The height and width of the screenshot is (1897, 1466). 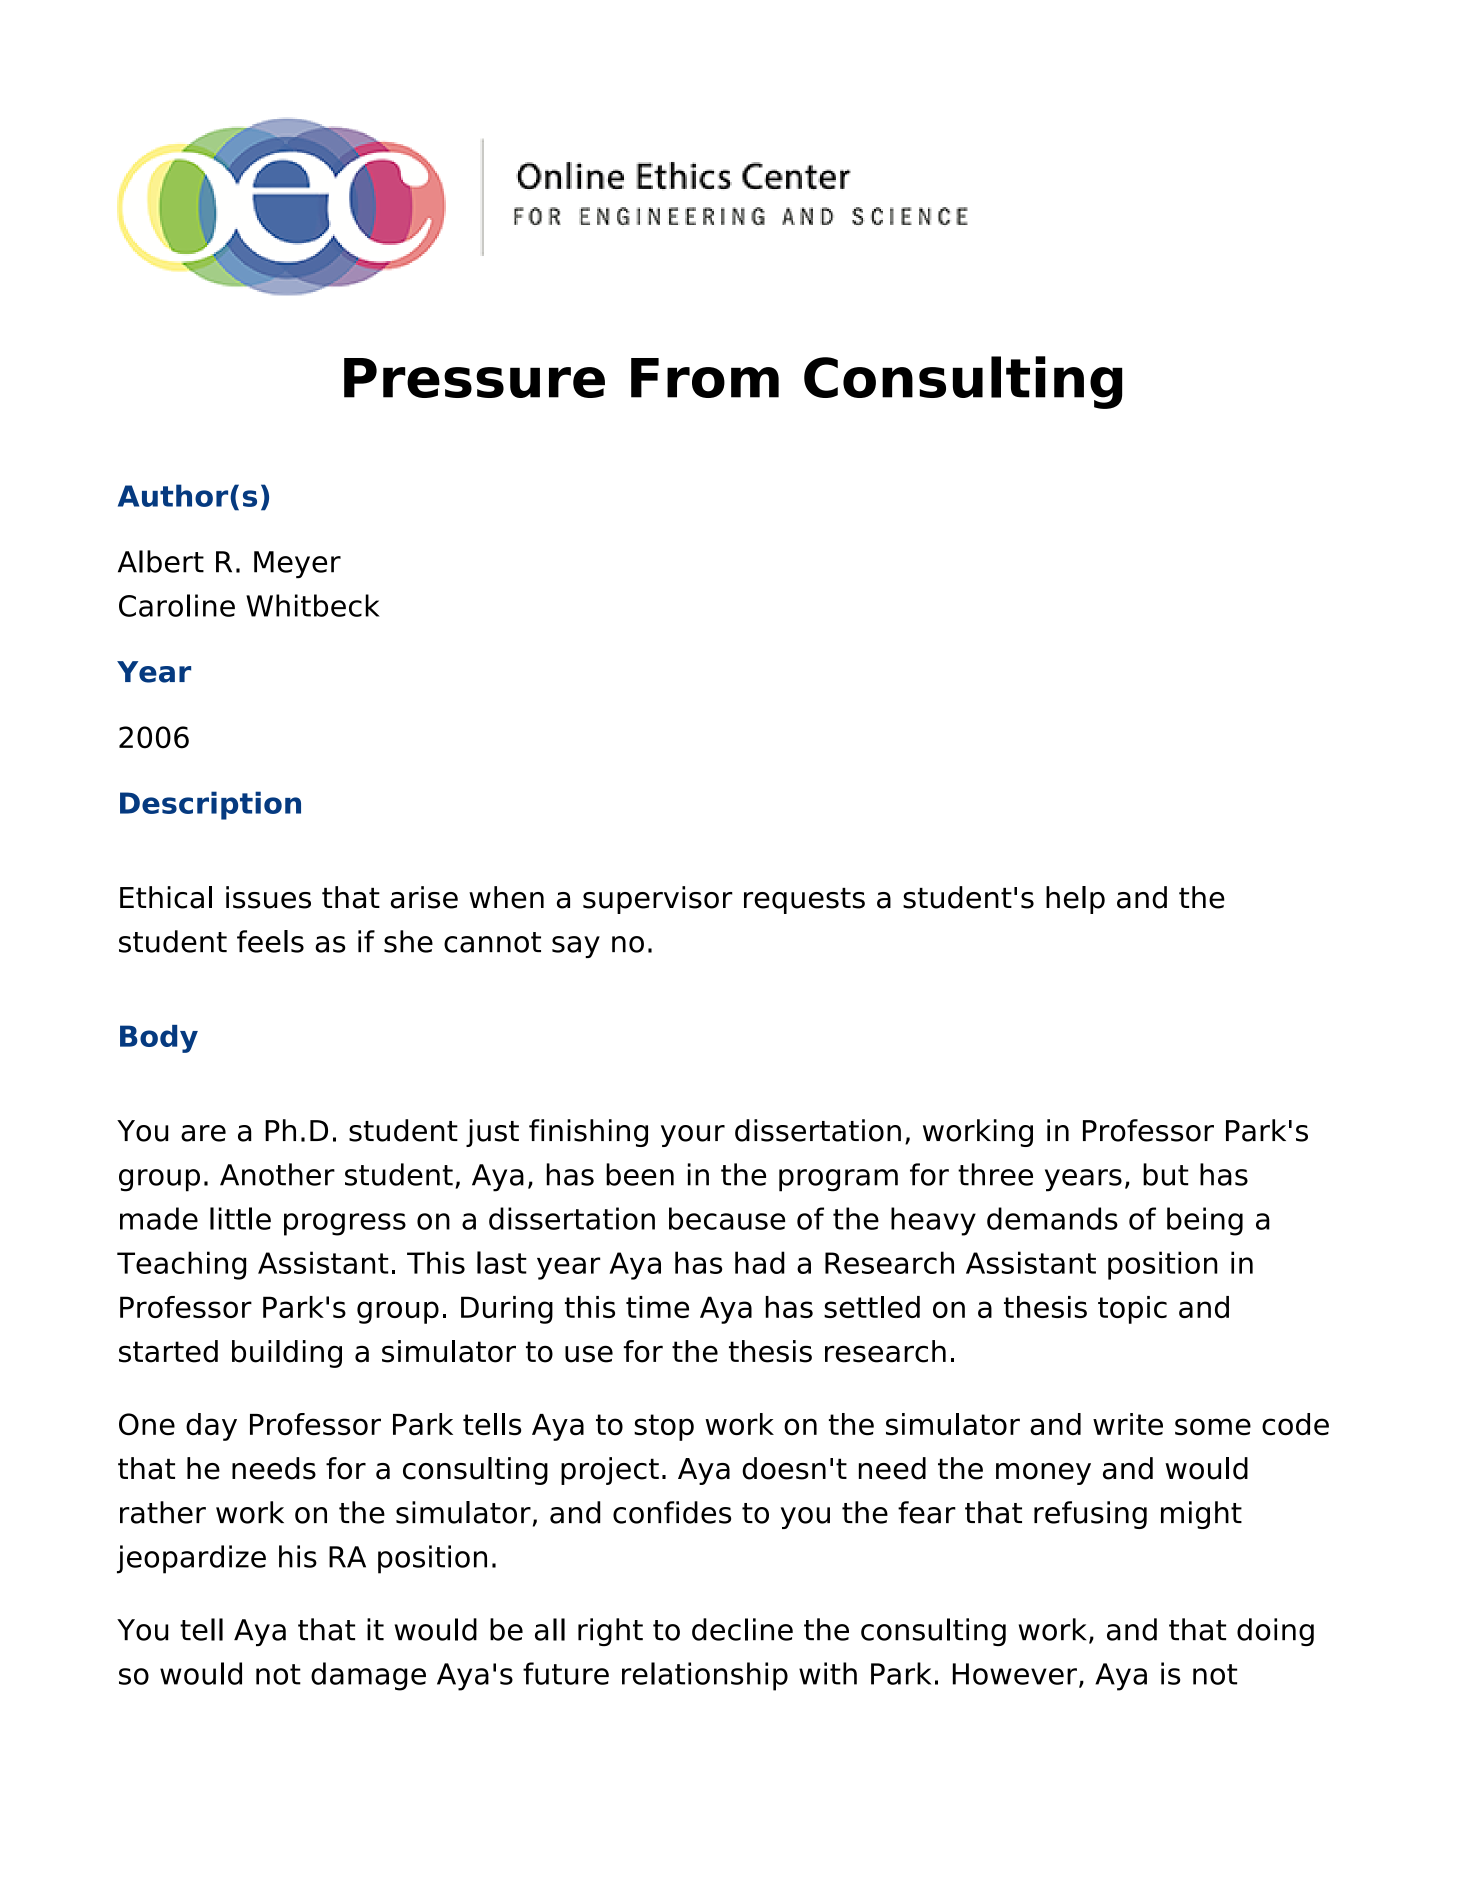 What do you see at coordinates (658, 900) in the screenshot?
I see `supervisor` at bounding box center [658, 900].
